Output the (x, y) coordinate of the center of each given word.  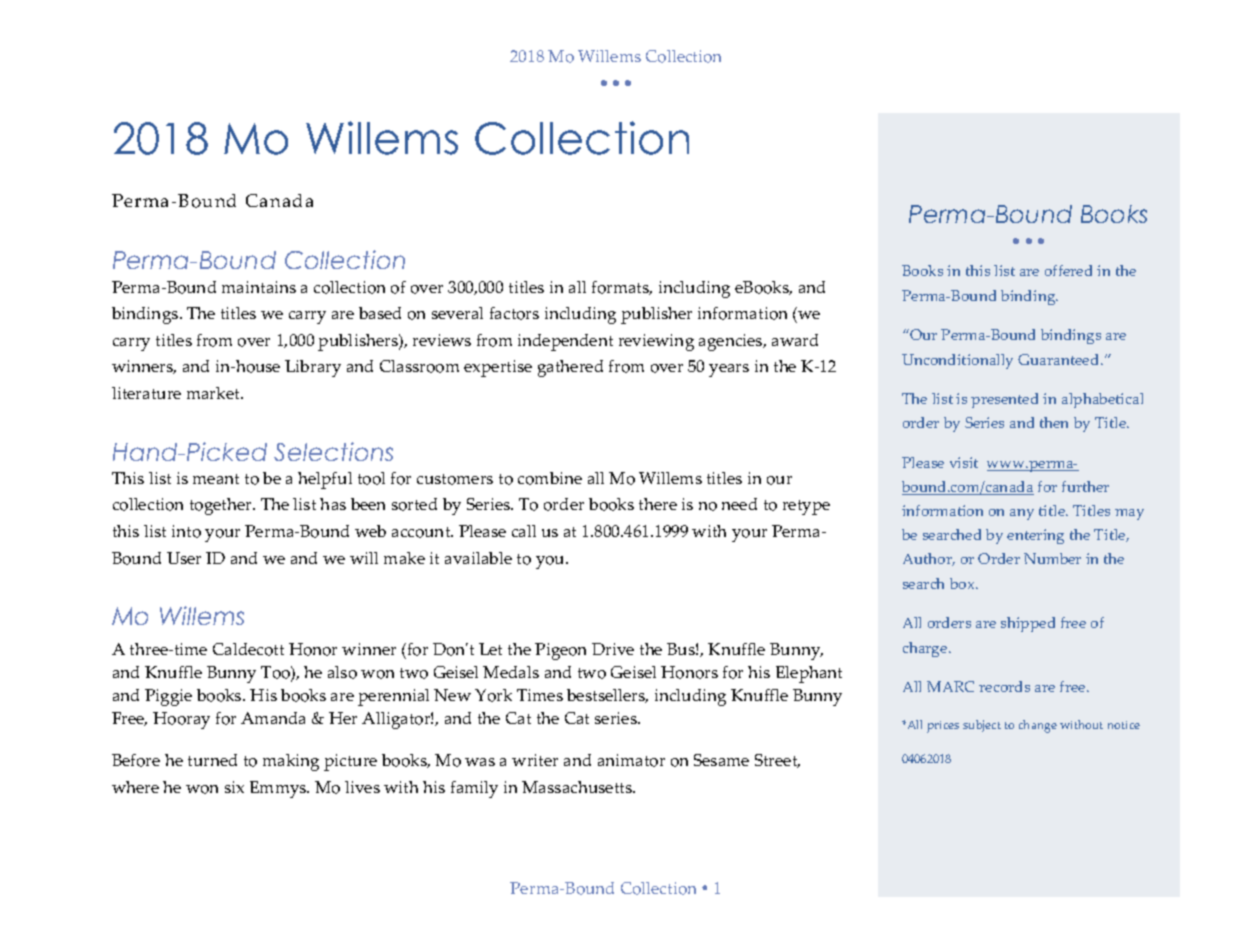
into (186, 531)
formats (622, 288)
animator (631, 760)
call (524, 531)
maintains (259, 287)
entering (1035, 536)
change (1038, 726)
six (234, 787)
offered (1068, 270)
